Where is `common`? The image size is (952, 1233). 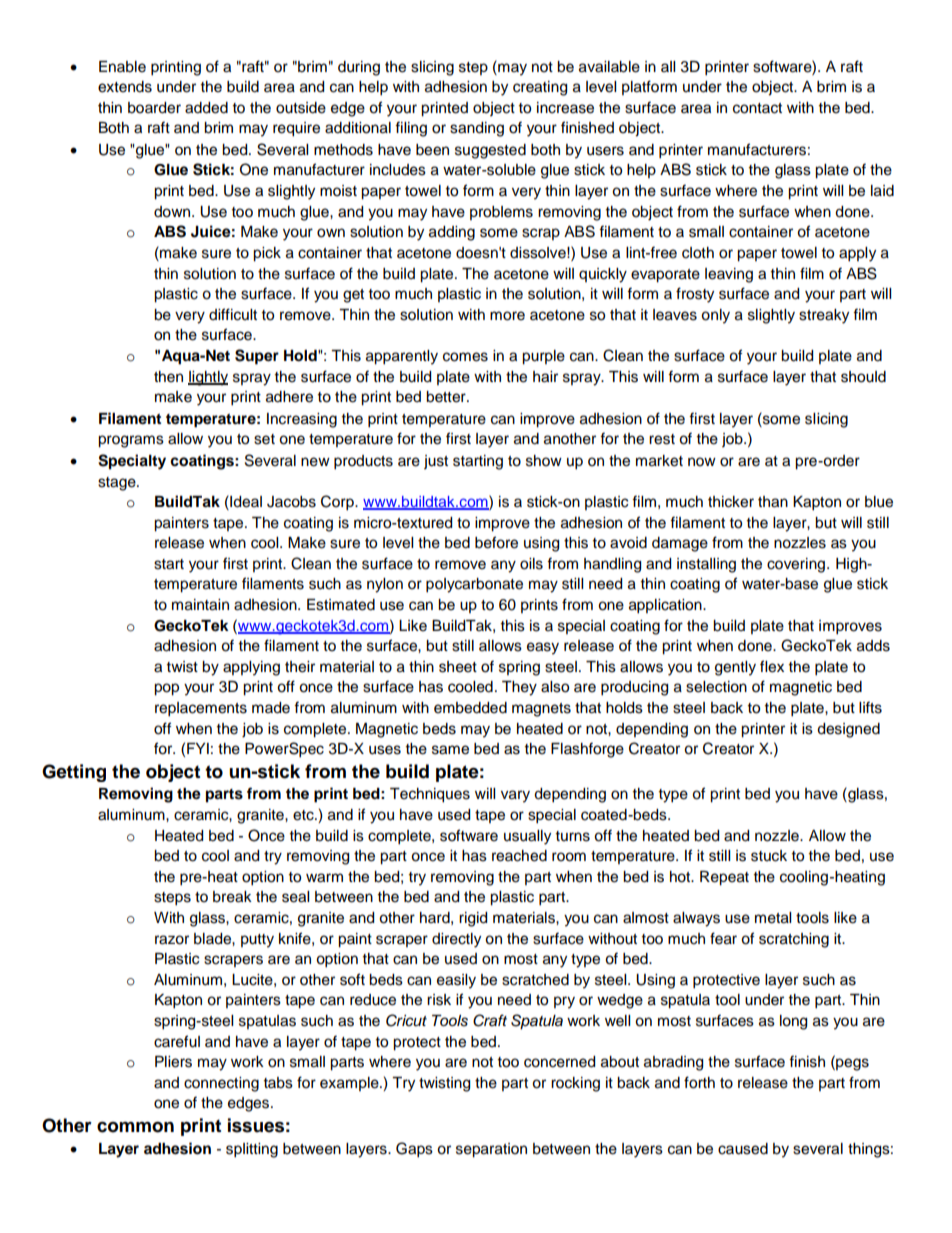 common is located at coordinates (135, 1127).
